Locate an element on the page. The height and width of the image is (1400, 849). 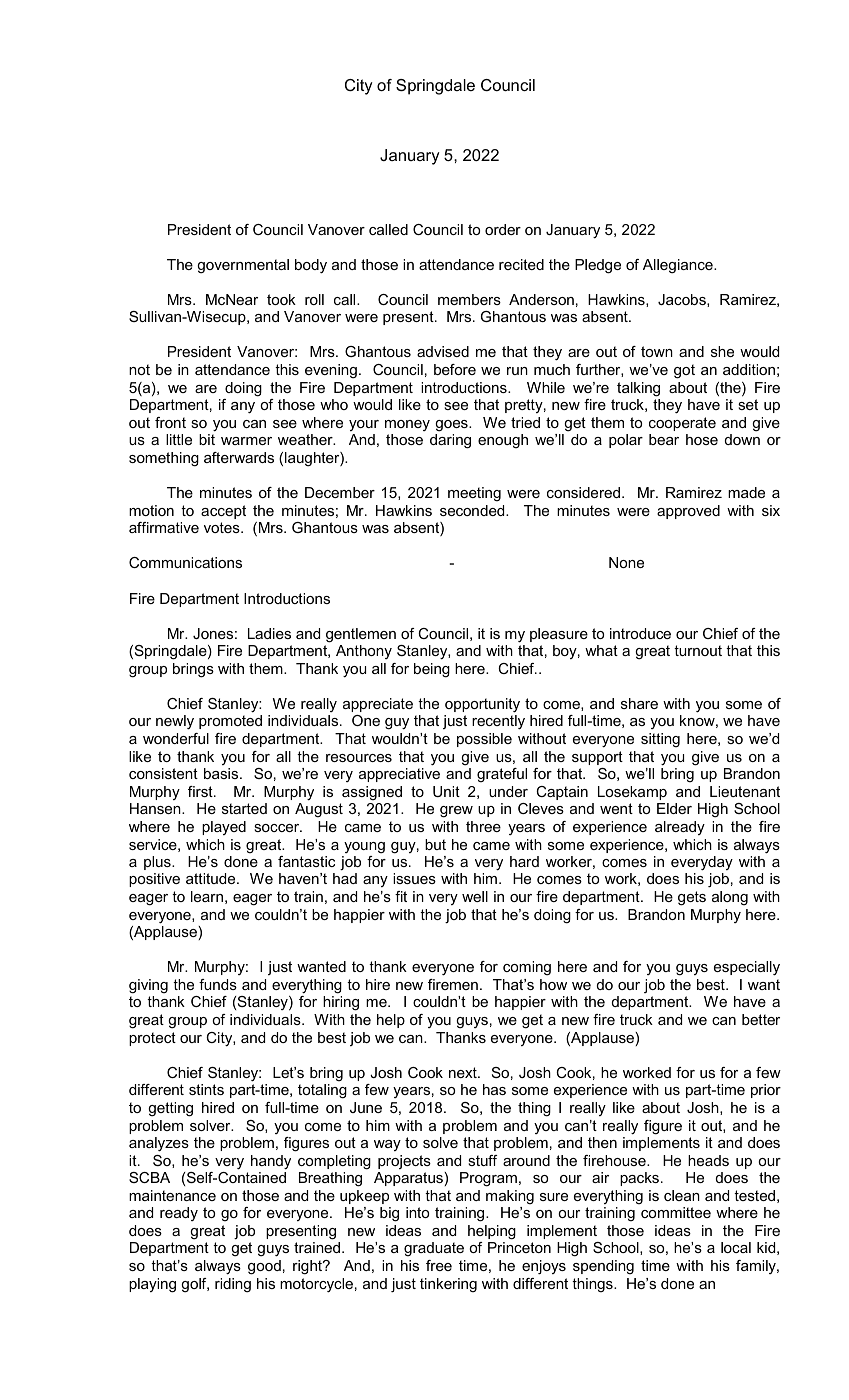
members is located at coordinates (469, 299).
